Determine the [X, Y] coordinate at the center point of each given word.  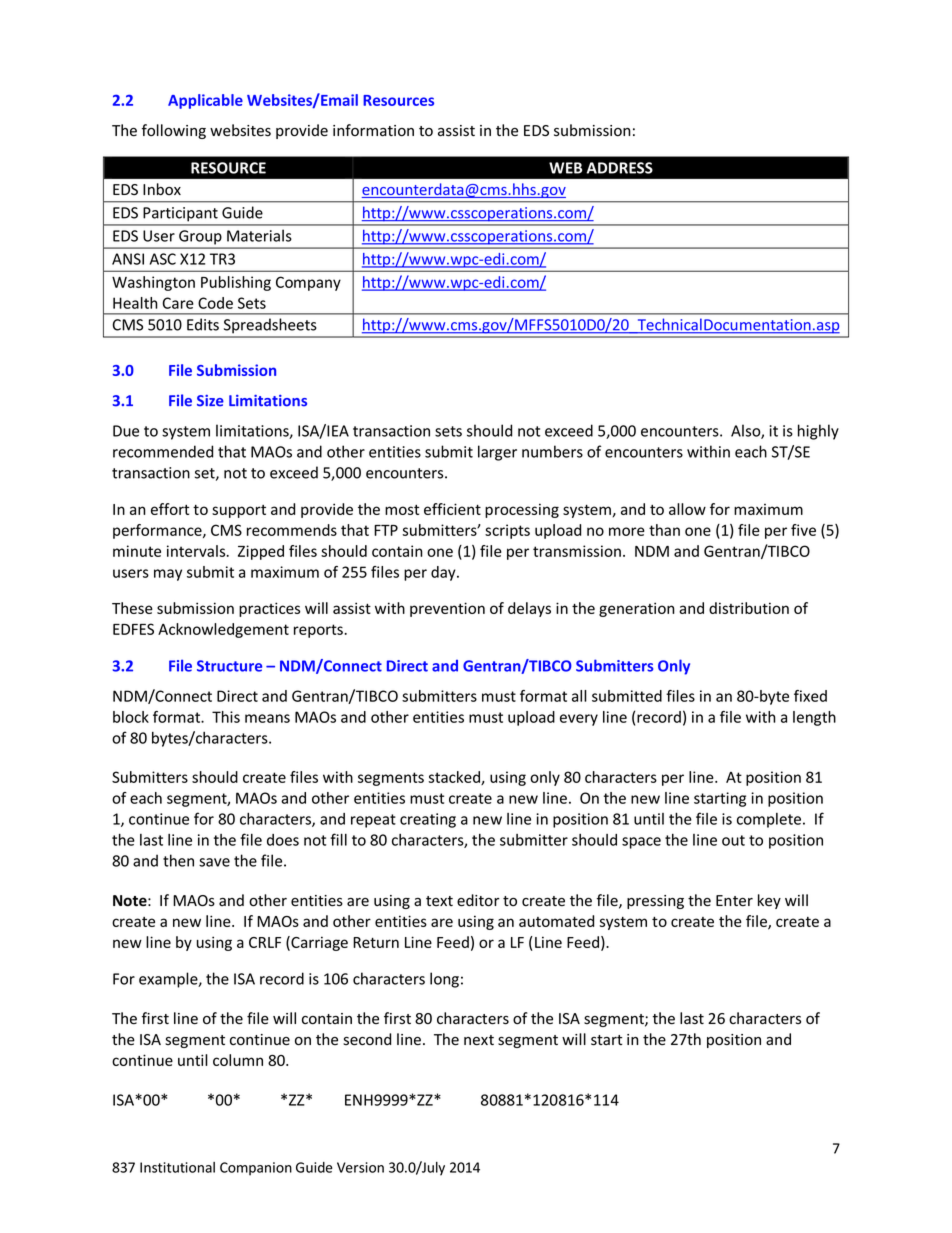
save [214, 862]
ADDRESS [620, 168]
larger [497, 453]
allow [687, 509]
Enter [734, 901]
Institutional [177, 1167]
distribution [749, 608]
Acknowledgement [223, 630]
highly [818, 432]
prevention [447, 609]
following [174, 131]
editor [478, 900]
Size [210, 401]
